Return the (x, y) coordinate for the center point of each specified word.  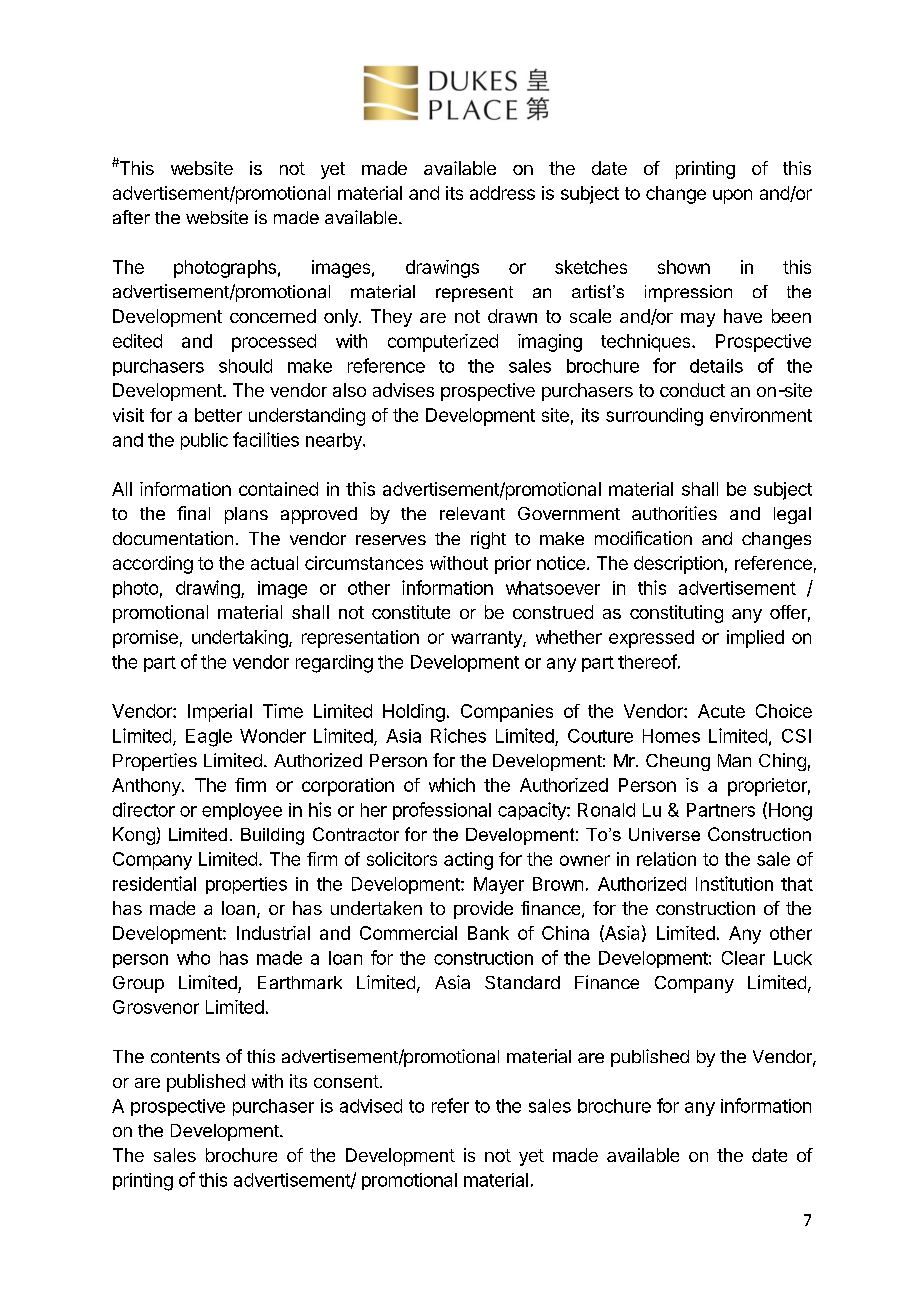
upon (732, 196)
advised (371, 1106)
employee (242, 811)
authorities (674, 513)
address (502, 193)
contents (185, 1057)
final (193, 513)
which (452, 785)
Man (734, 760)
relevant (472, 513)
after (131, 217)
